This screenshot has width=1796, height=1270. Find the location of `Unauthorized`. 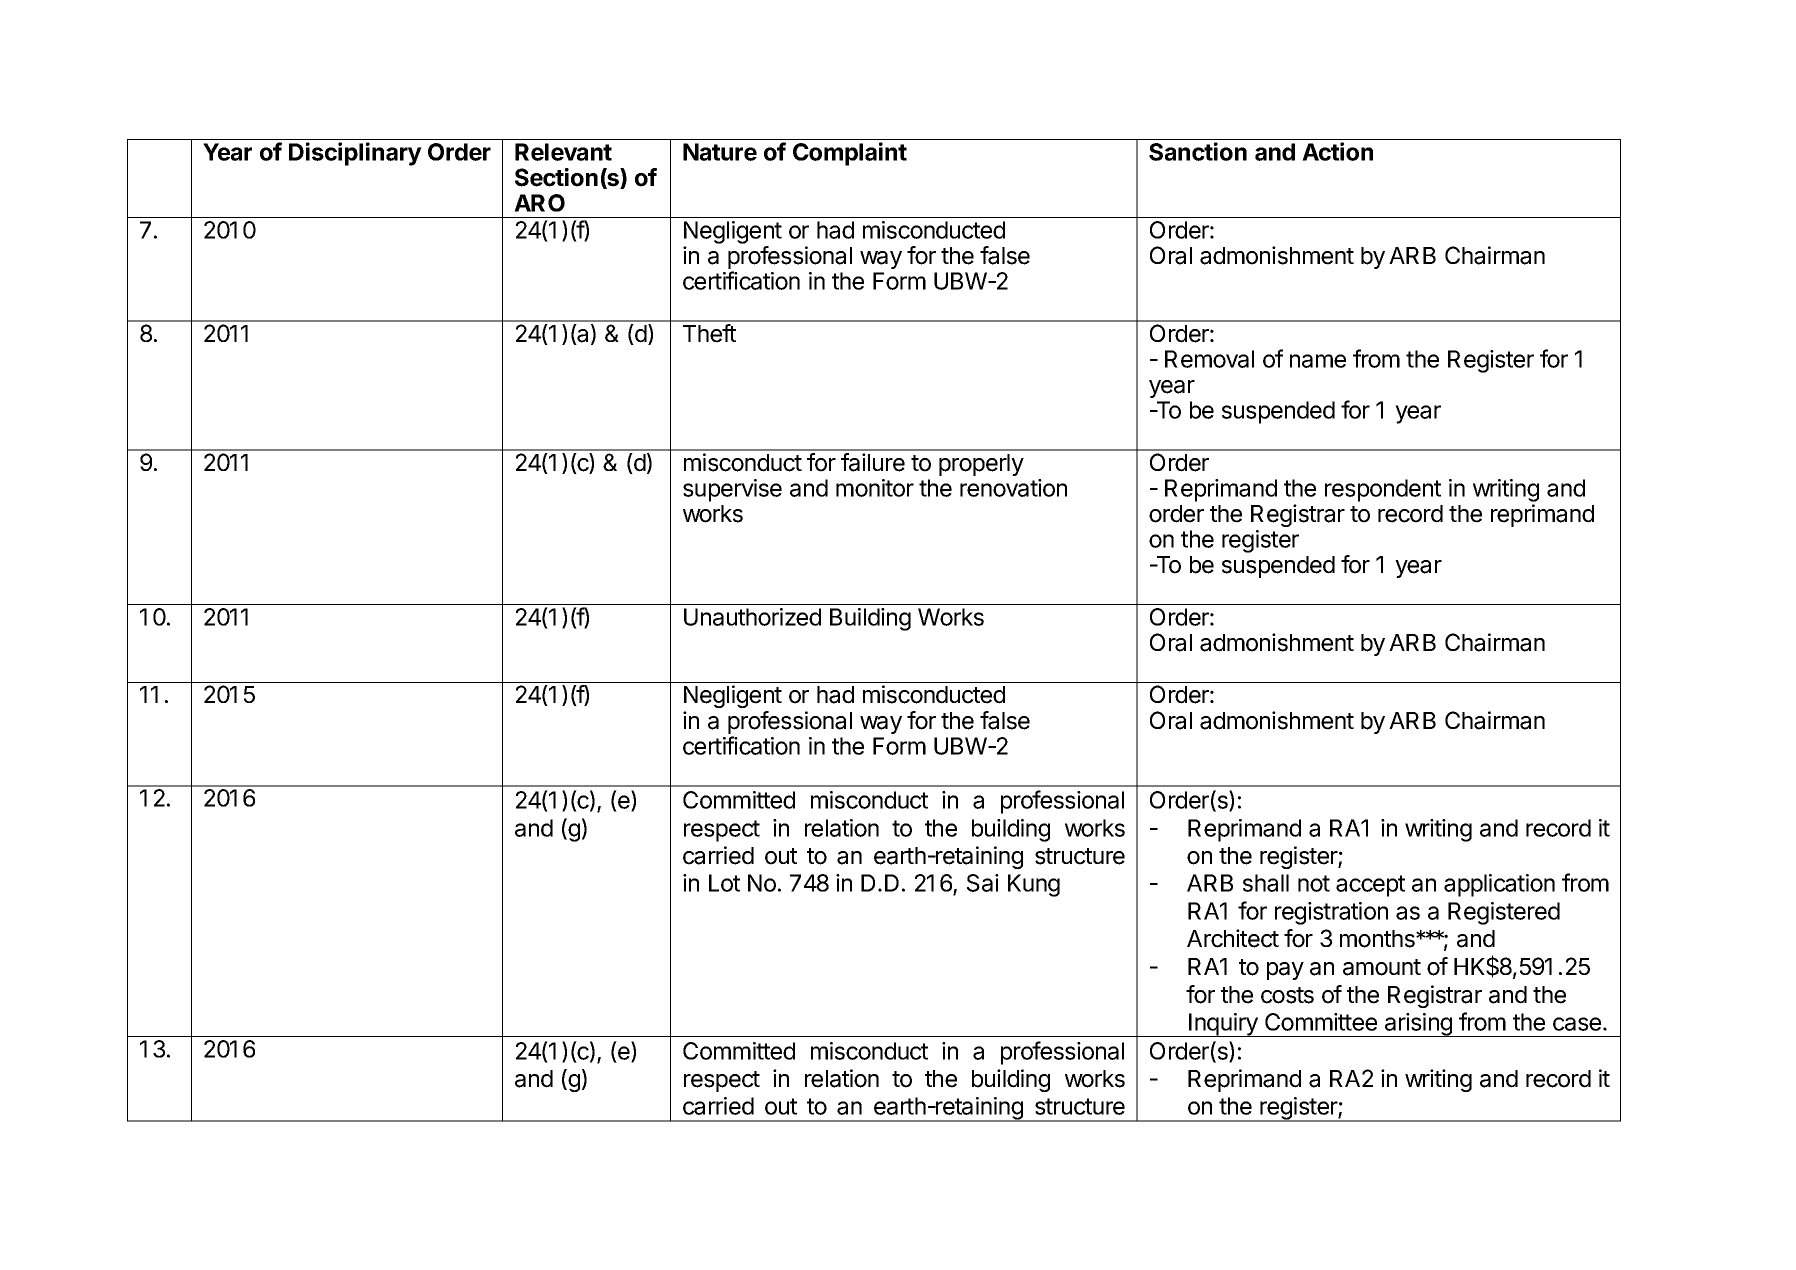

Unauthorized is located at coordinates (752, 617).
